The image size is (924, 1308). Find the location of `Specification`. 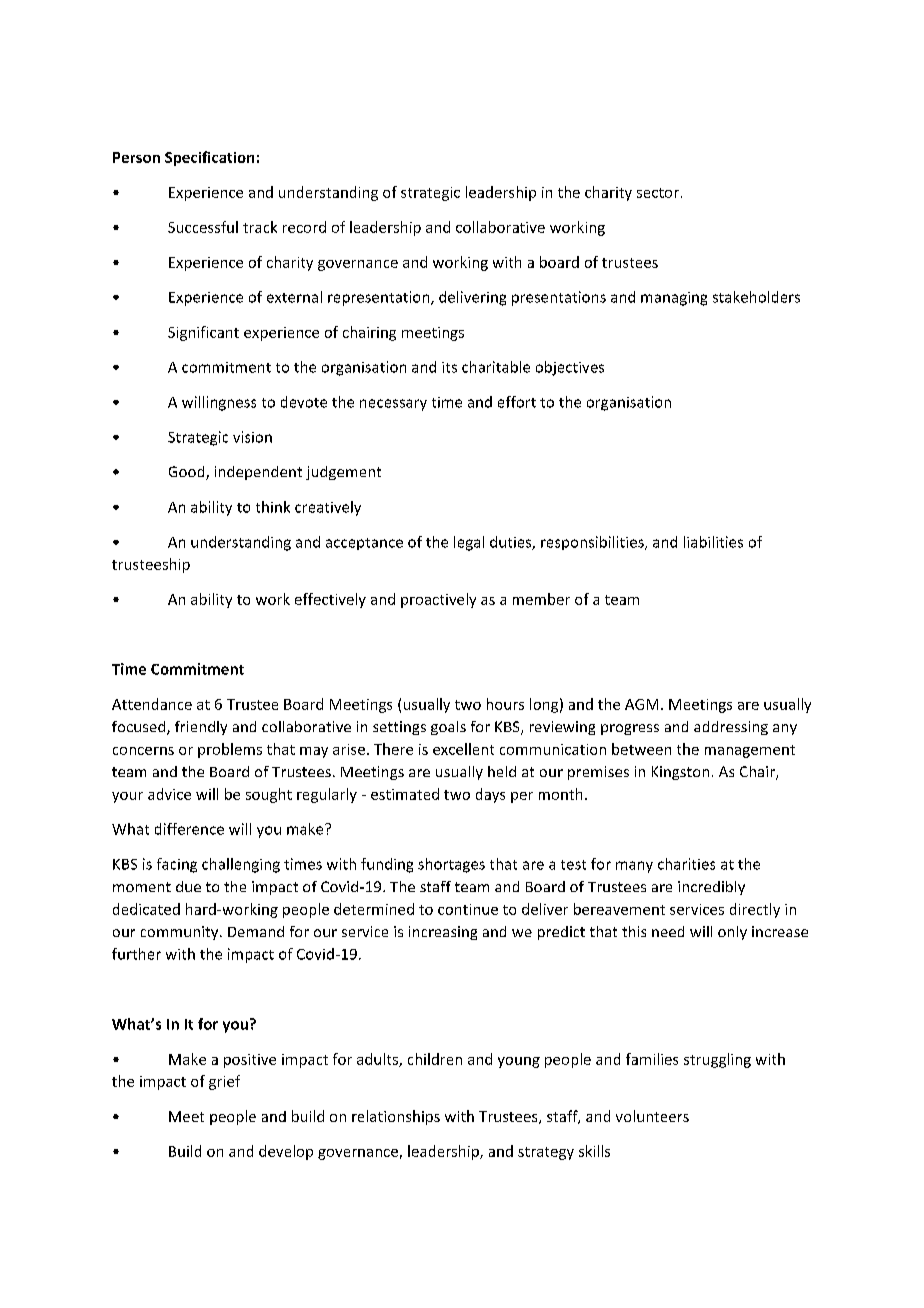

Specification is located at coordinates (209, 158).
